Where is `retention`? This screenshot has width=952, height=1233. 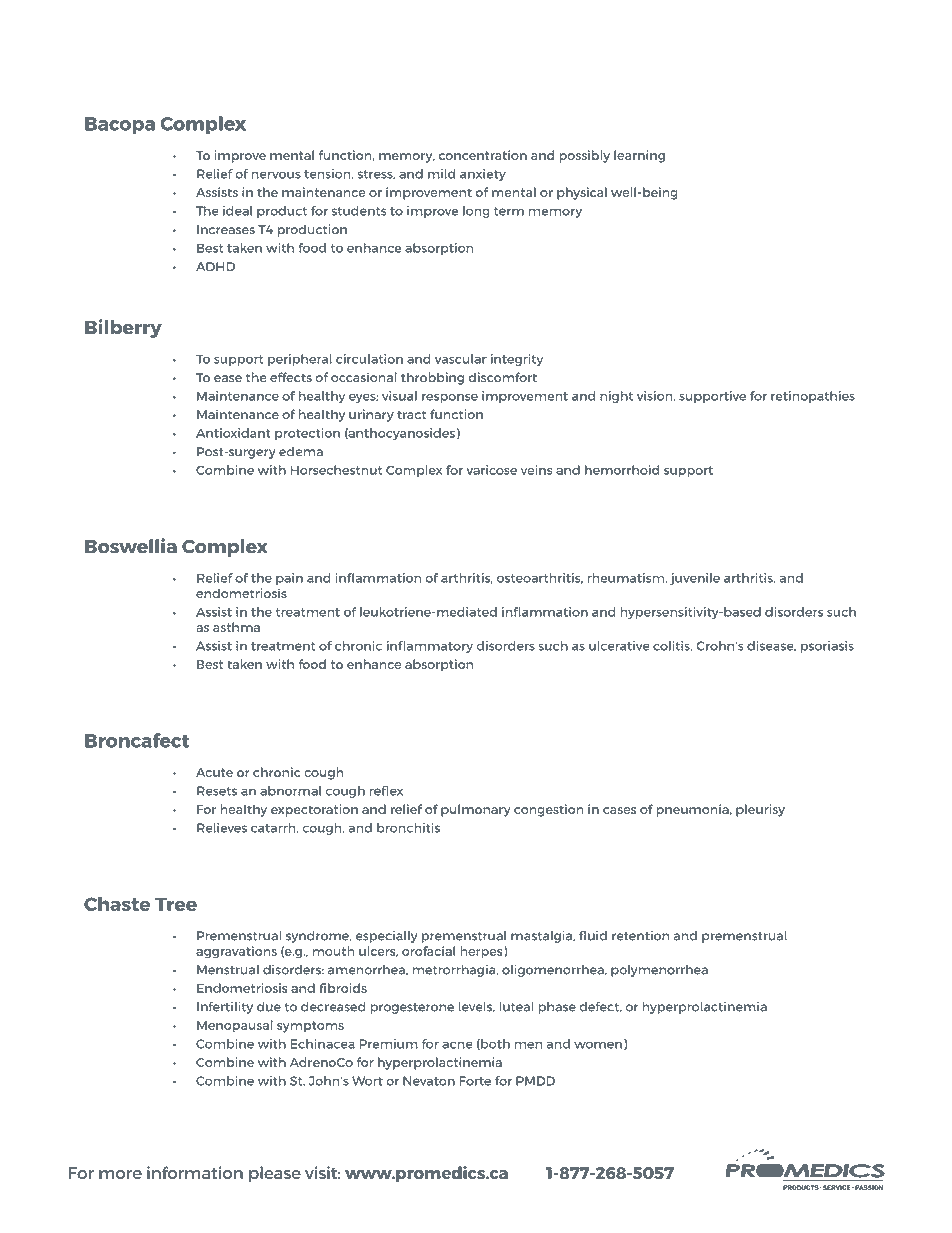 retention is located at coordinates (640, 936).
